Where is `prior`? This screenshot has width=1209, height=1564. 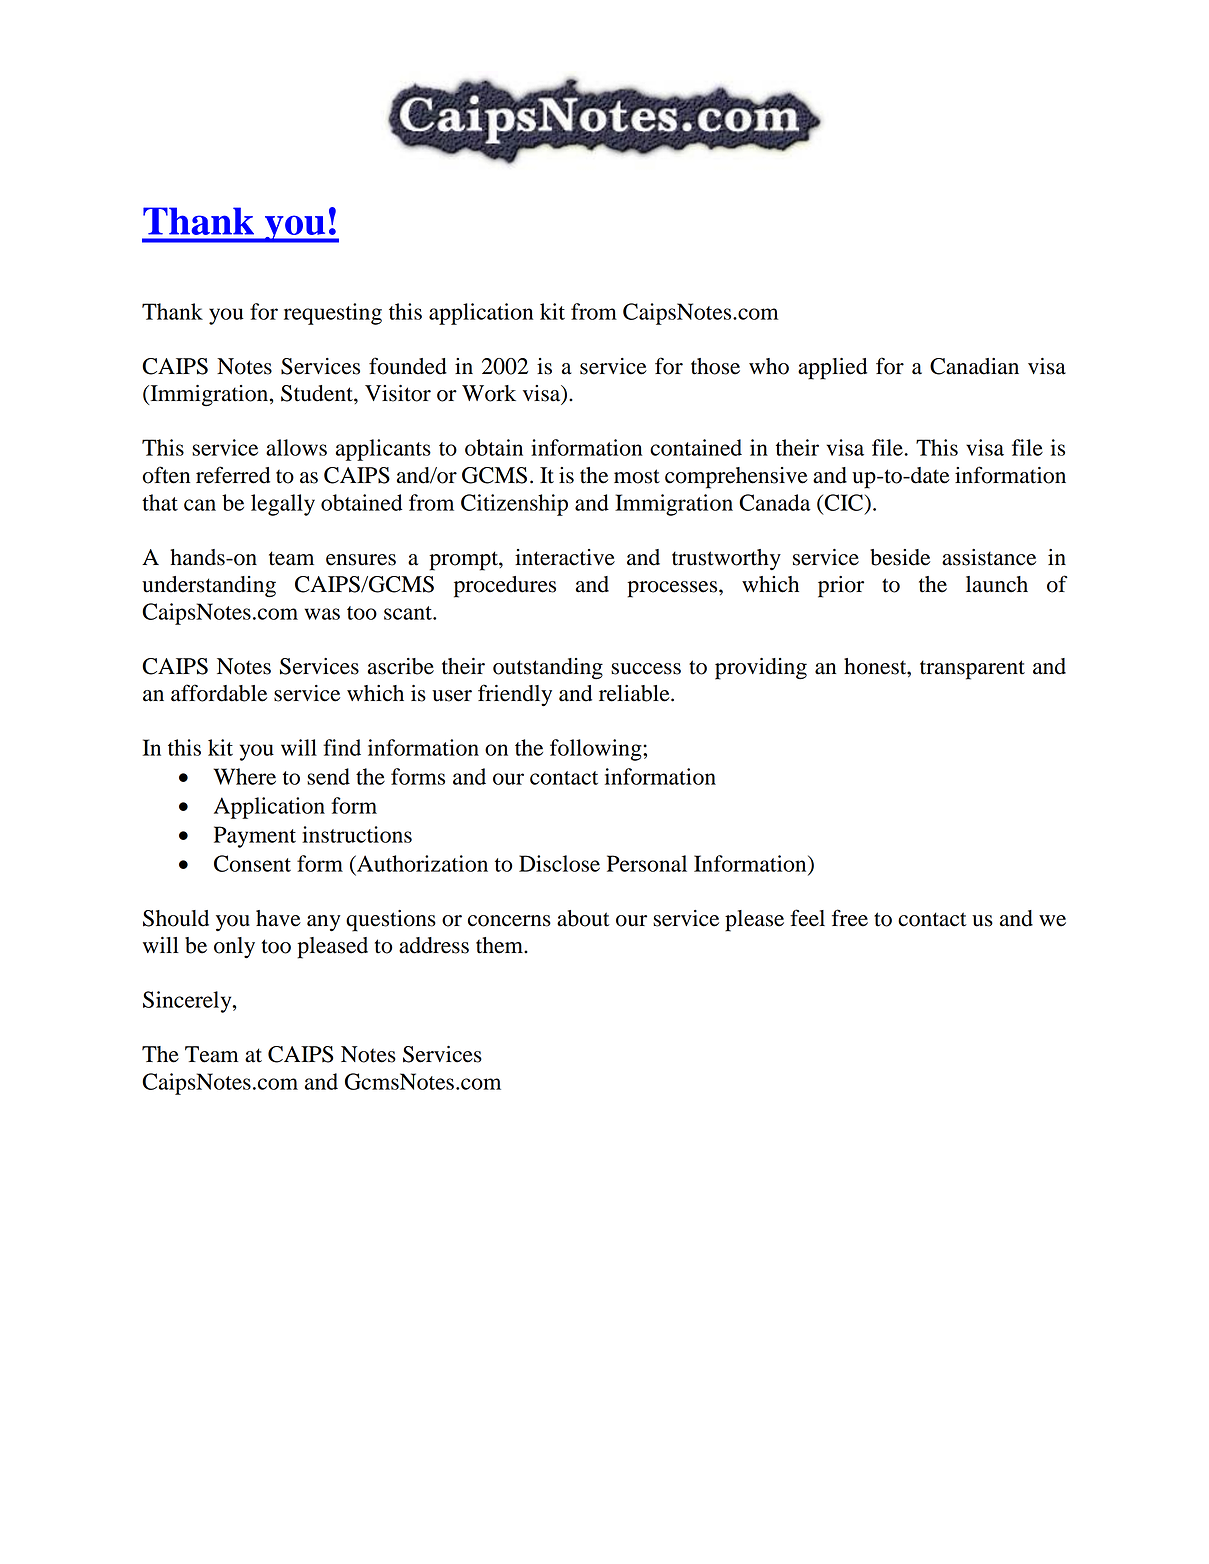 prior is located at coordinates (841, 587).
